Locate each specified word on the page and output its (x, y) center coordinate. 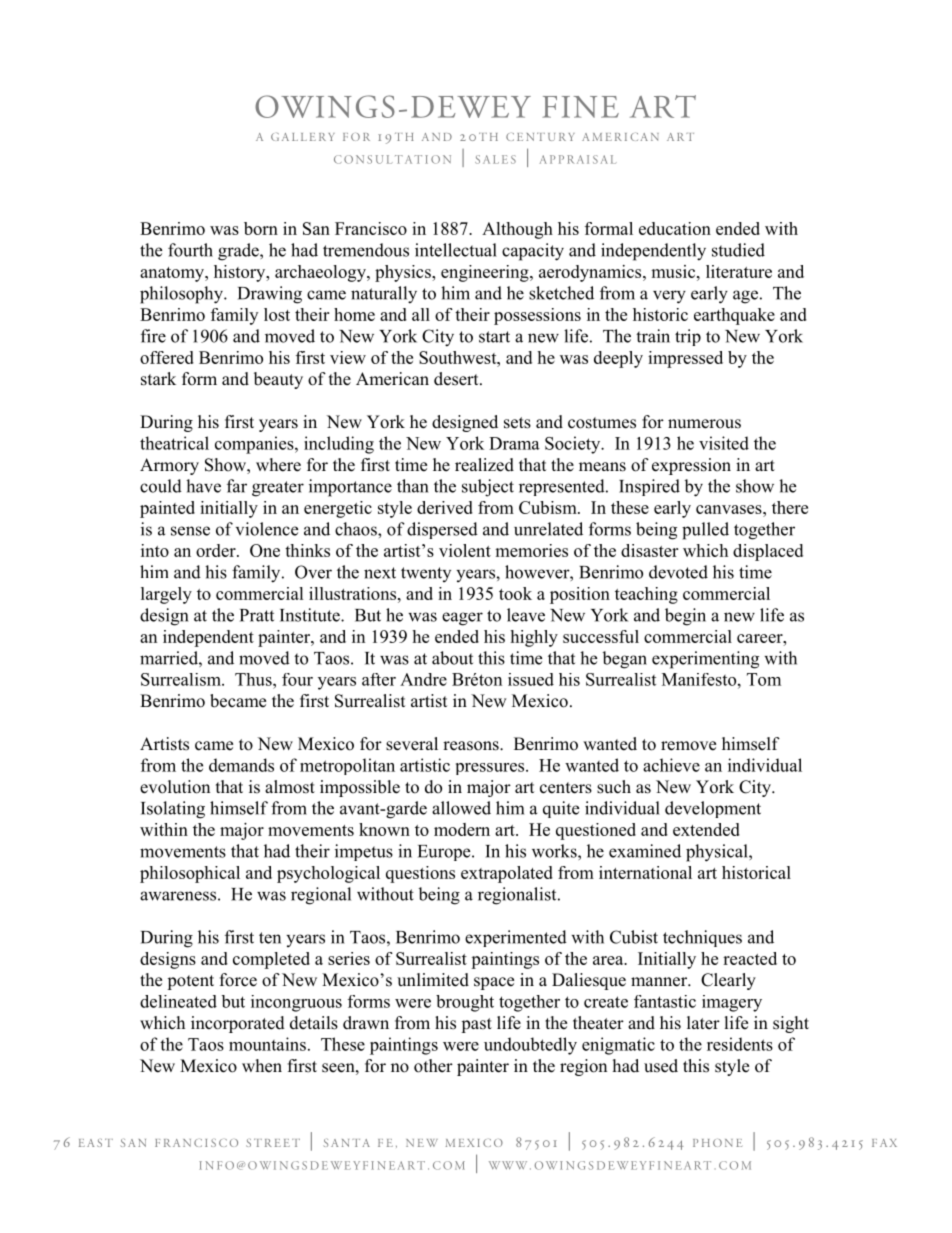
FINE (581, 107)
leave (526, 615)
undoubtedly (530, 1046)
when (262, 1066)
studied (738, 250)
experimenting (705, 660)
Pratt (257, 615)
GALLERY (303, 137)
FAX (884, 1143)
